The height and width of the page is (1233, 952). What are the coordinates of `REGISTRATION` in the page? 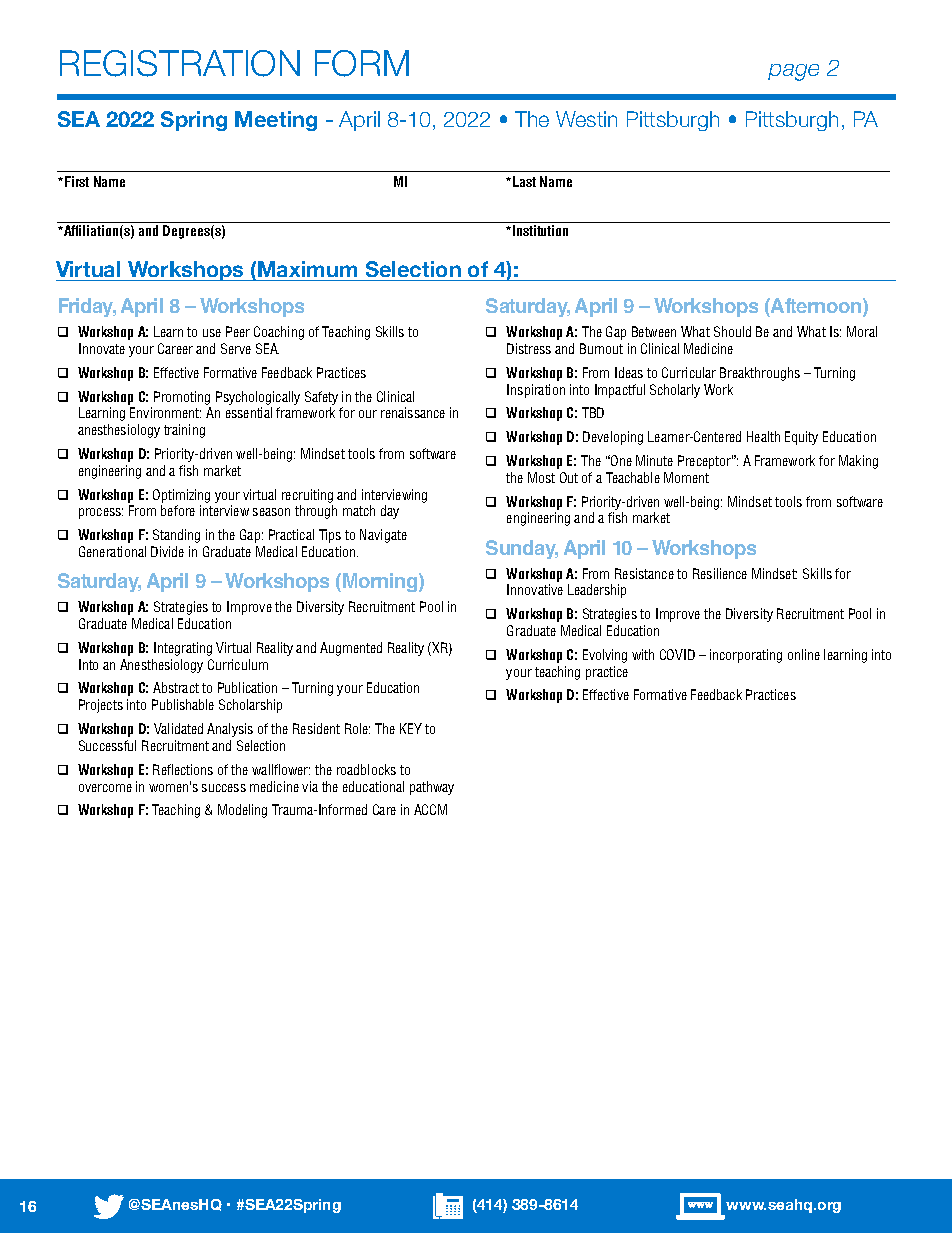 It's located at (180, 63).
